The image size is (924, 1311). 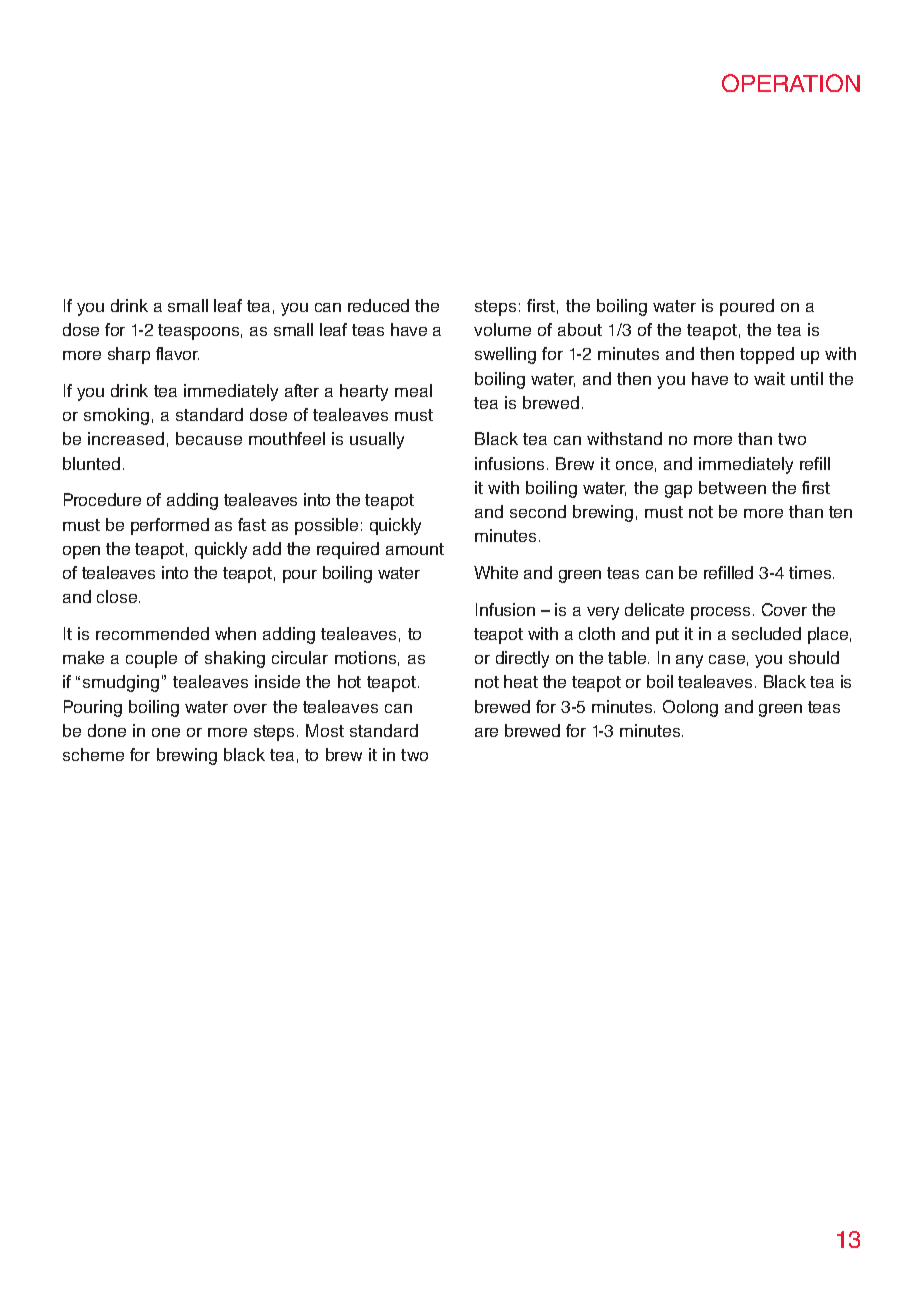 I want to click on reduced, so click(x=378, y=305).
